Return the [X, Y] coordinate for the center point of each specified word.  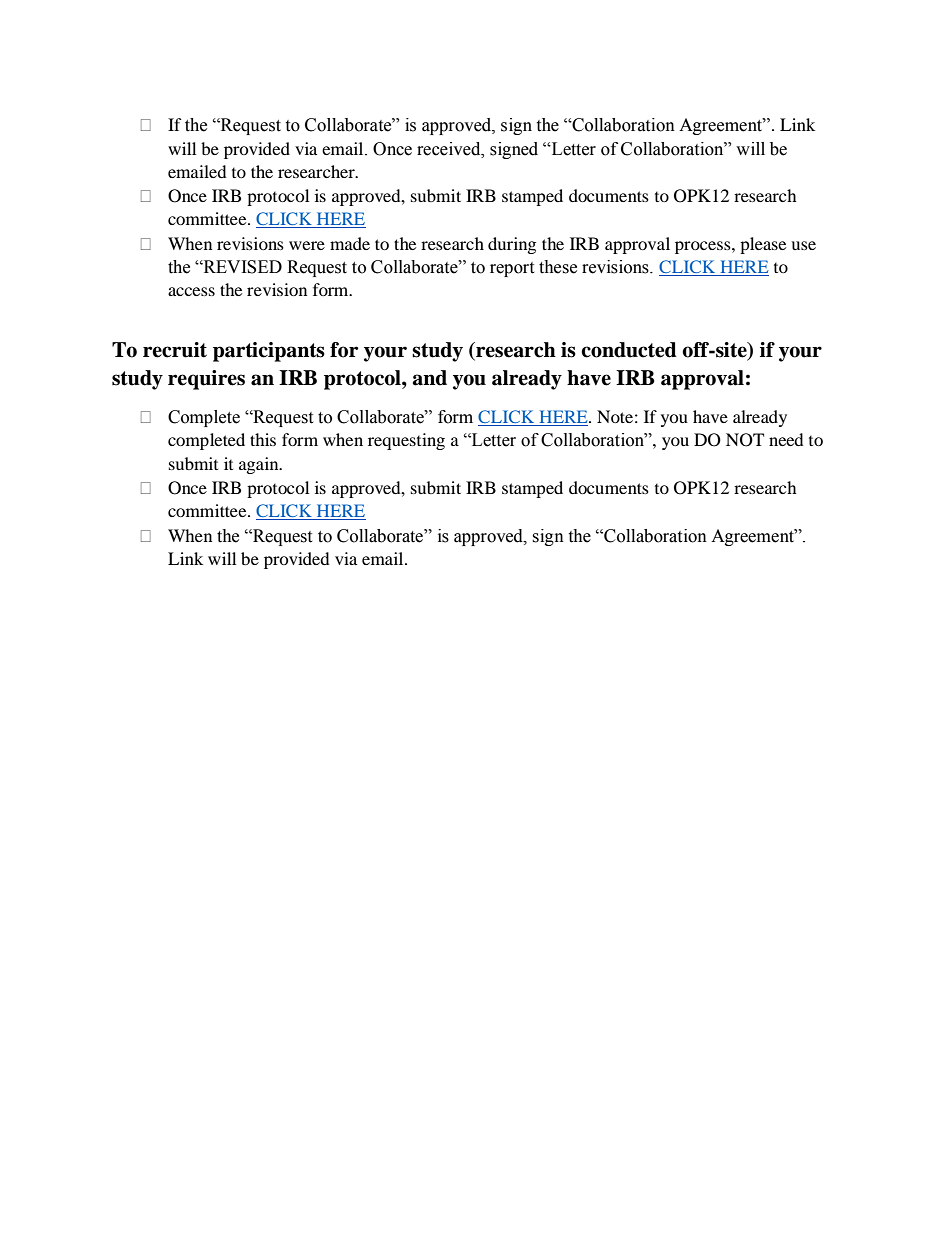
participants [269, 352]
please [763, 245]
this [263, 439]
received [450, 149]
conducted [629, 350]
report [512, 269]
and [430, 378]
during [512, 245]
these [558, 267]
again [260, 465]
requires [206, 380]
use [803, 245]
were [307, 245]
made [350, 243]
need [786, 439]
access [191, 291]
